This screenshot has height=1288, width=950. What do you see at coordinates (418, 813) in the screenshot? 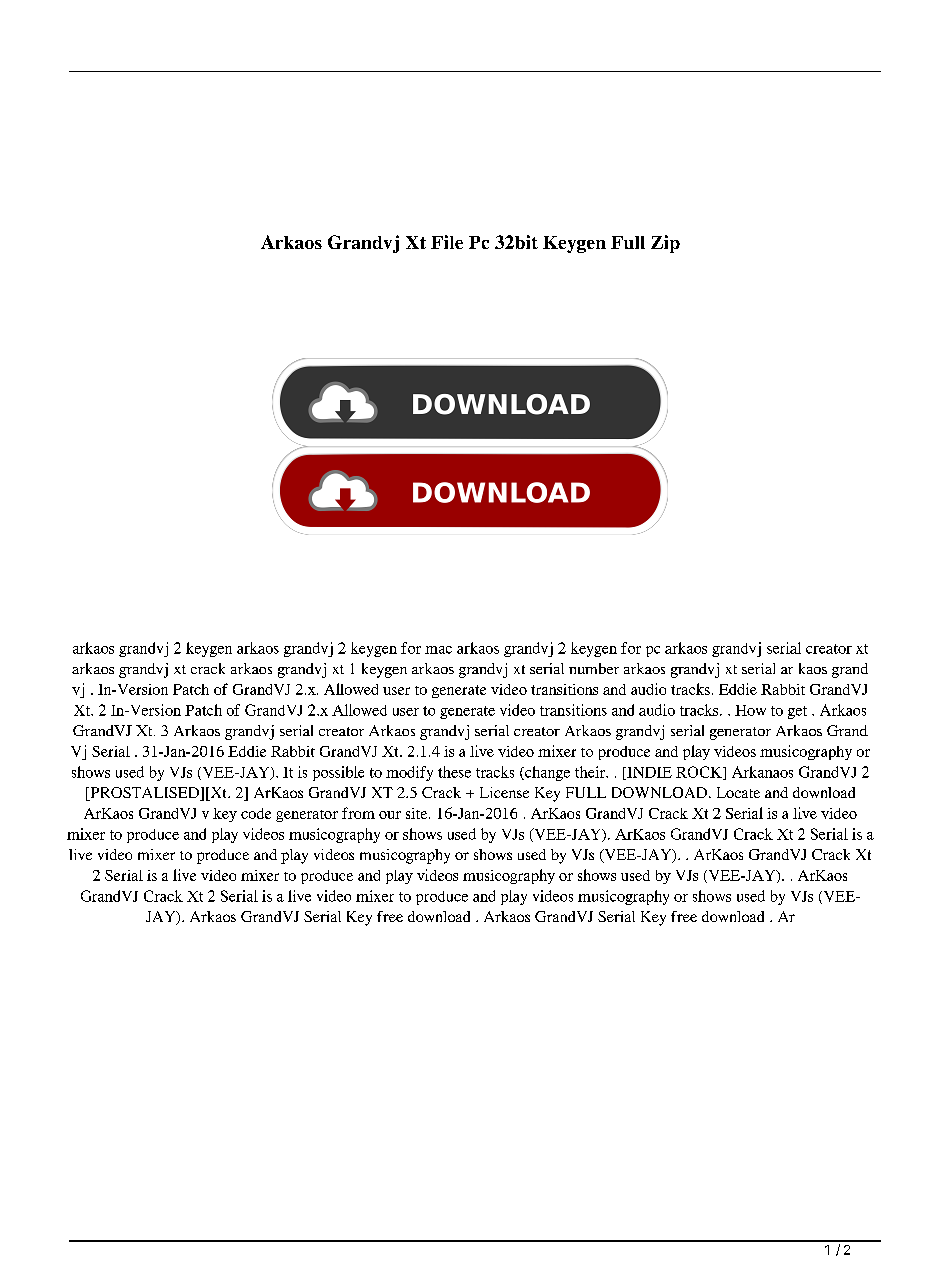
I see `site` at bounding box center [418, 813].
